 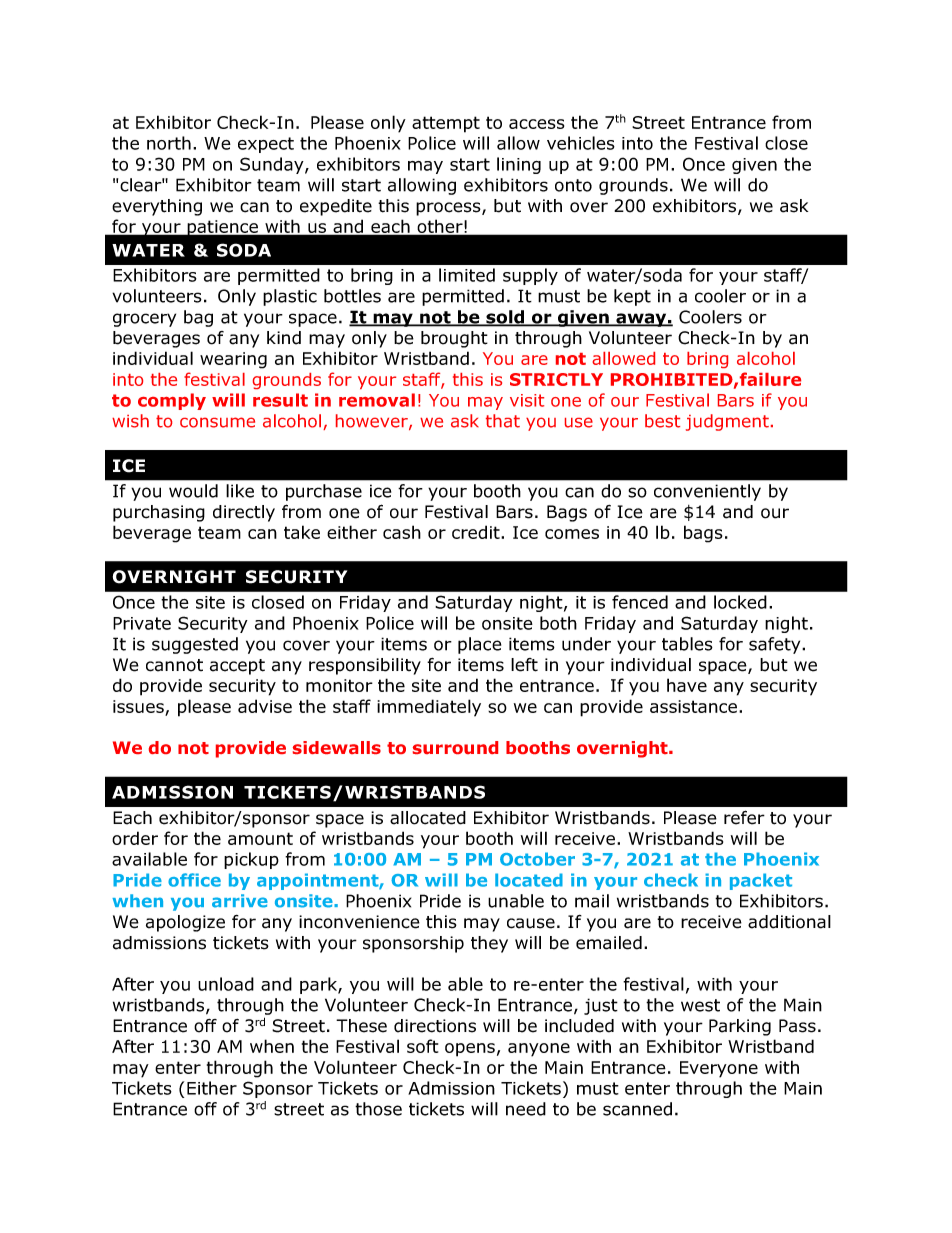 I want to click on that, so click(x=503, y=421).
